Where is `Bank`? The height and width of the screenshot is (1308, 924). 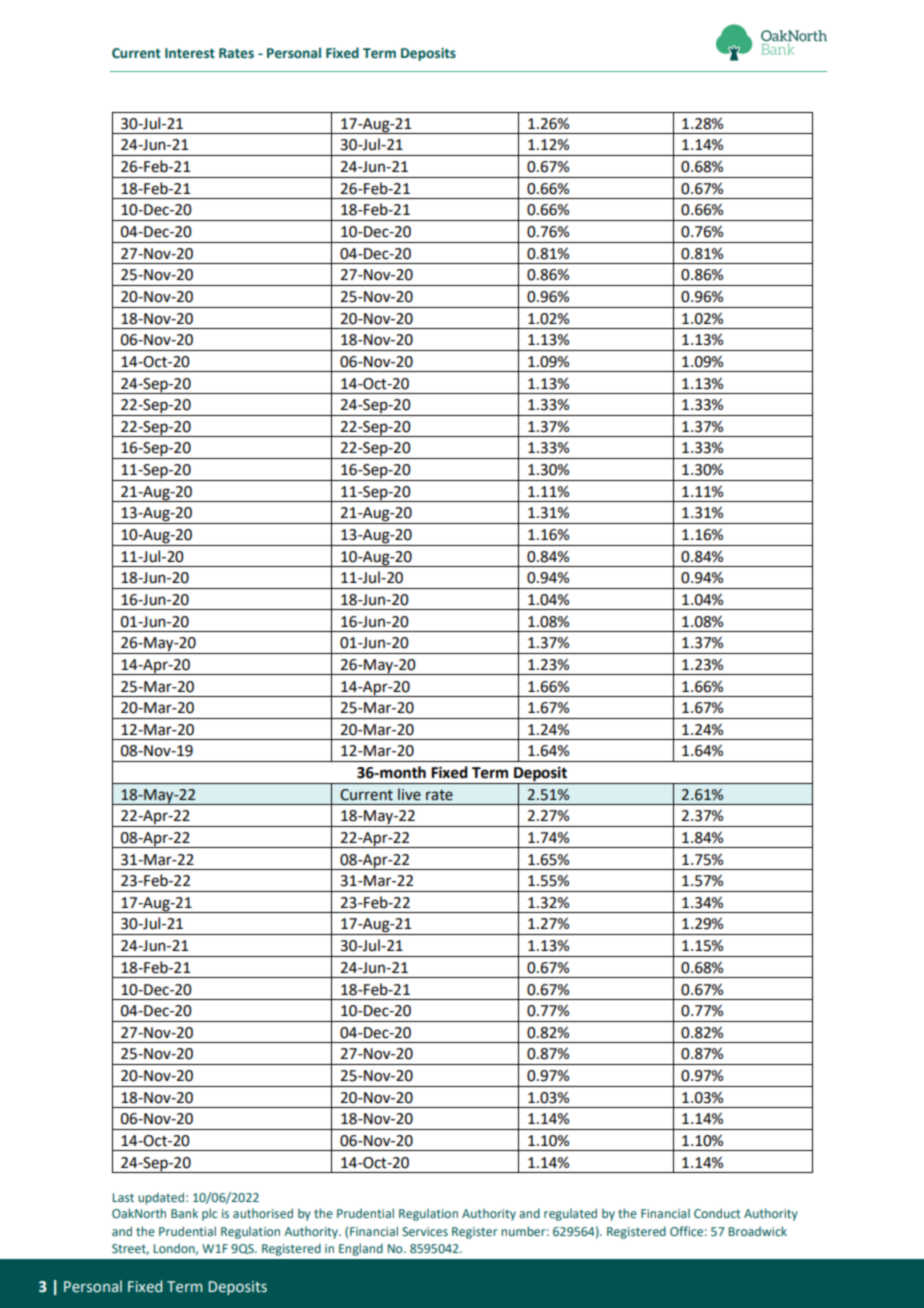 Bank is located at coordinates (184, 1213).
